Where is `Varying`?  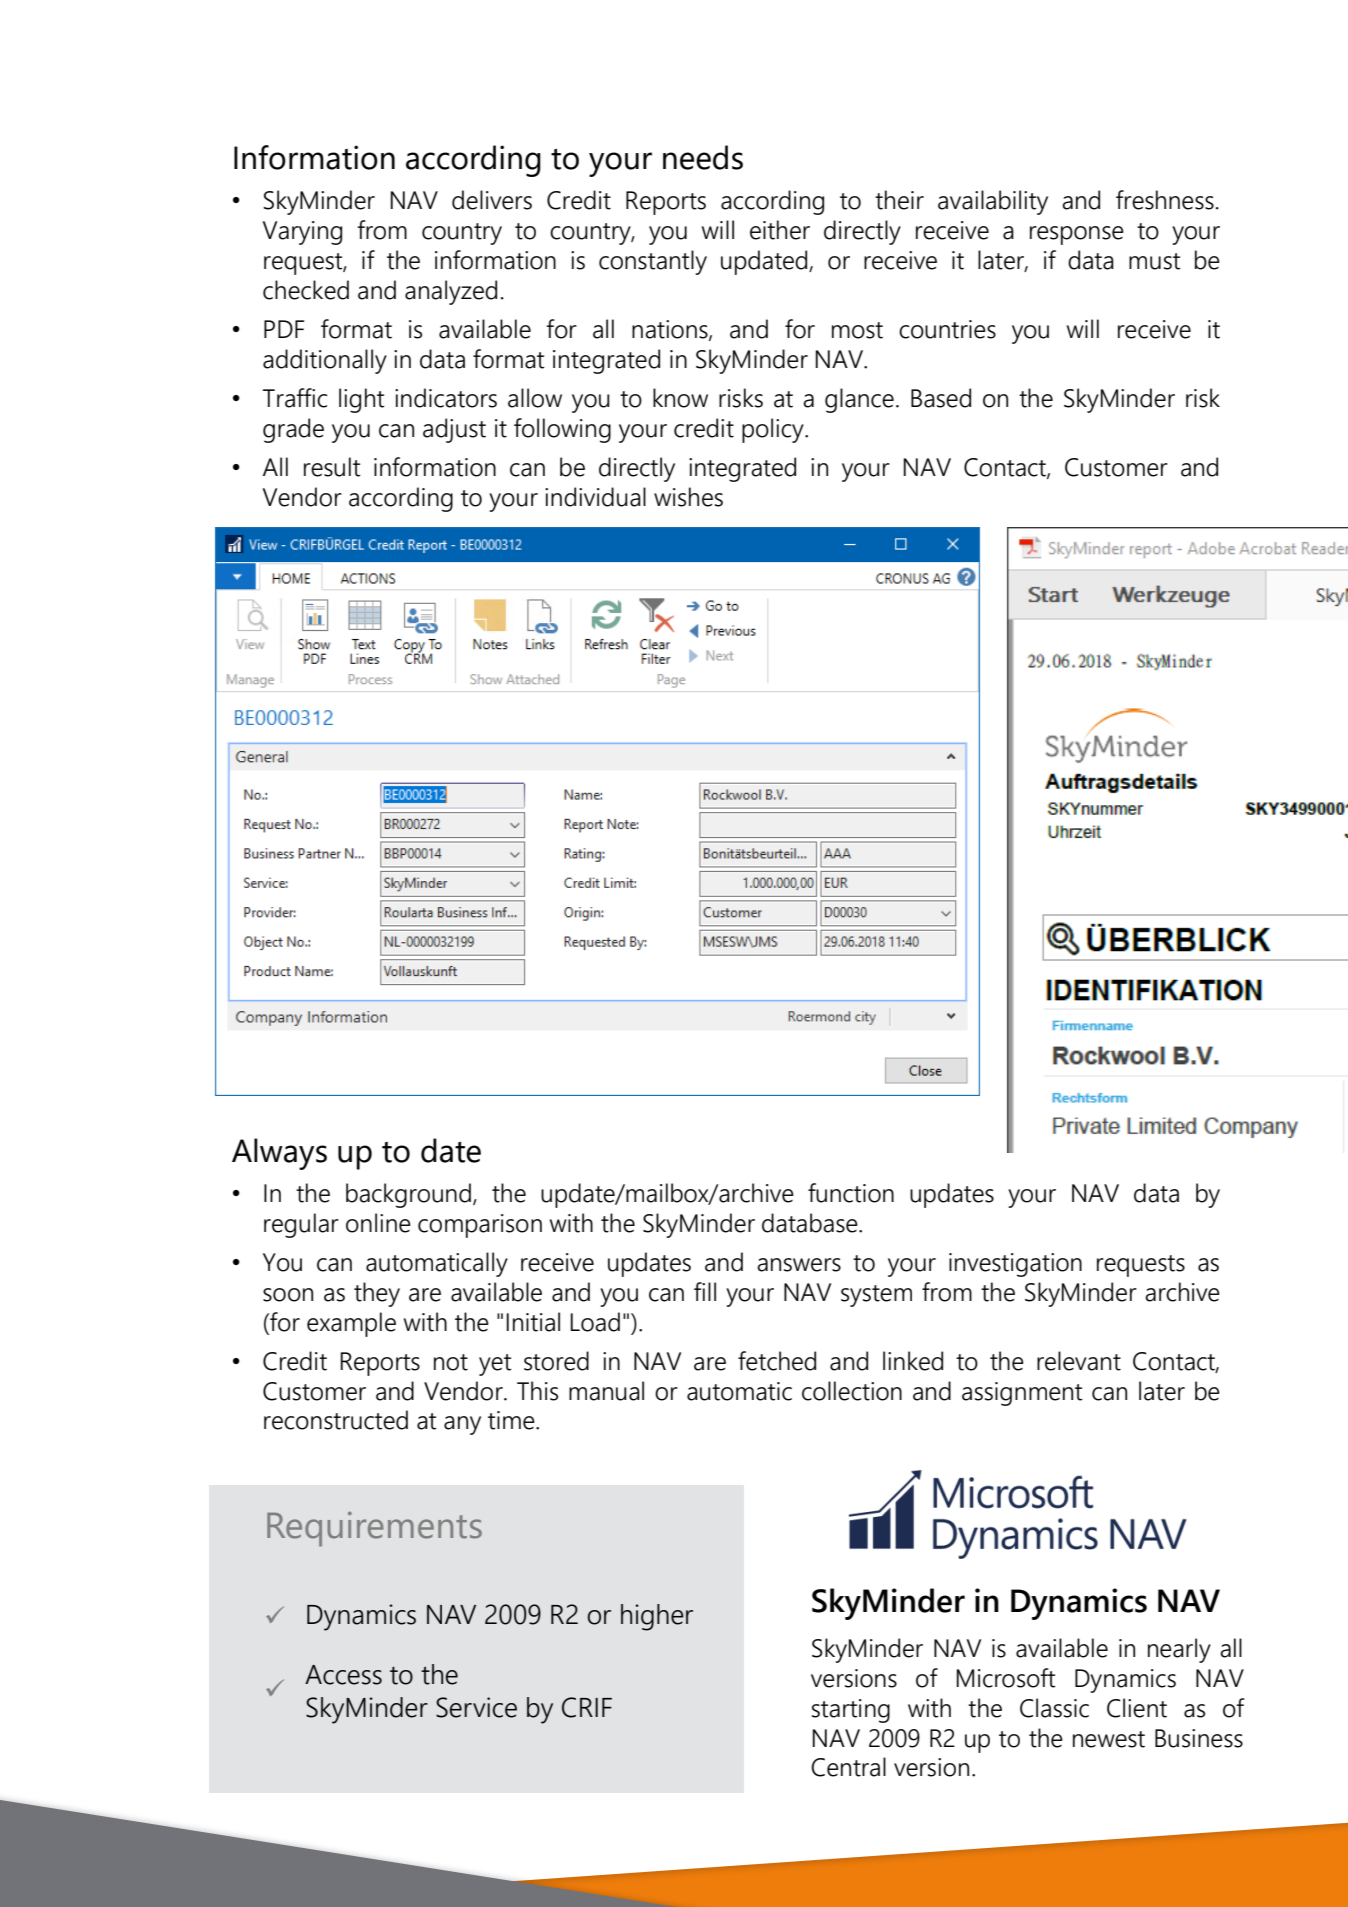
Varying is located at coordinates (302, 233).
